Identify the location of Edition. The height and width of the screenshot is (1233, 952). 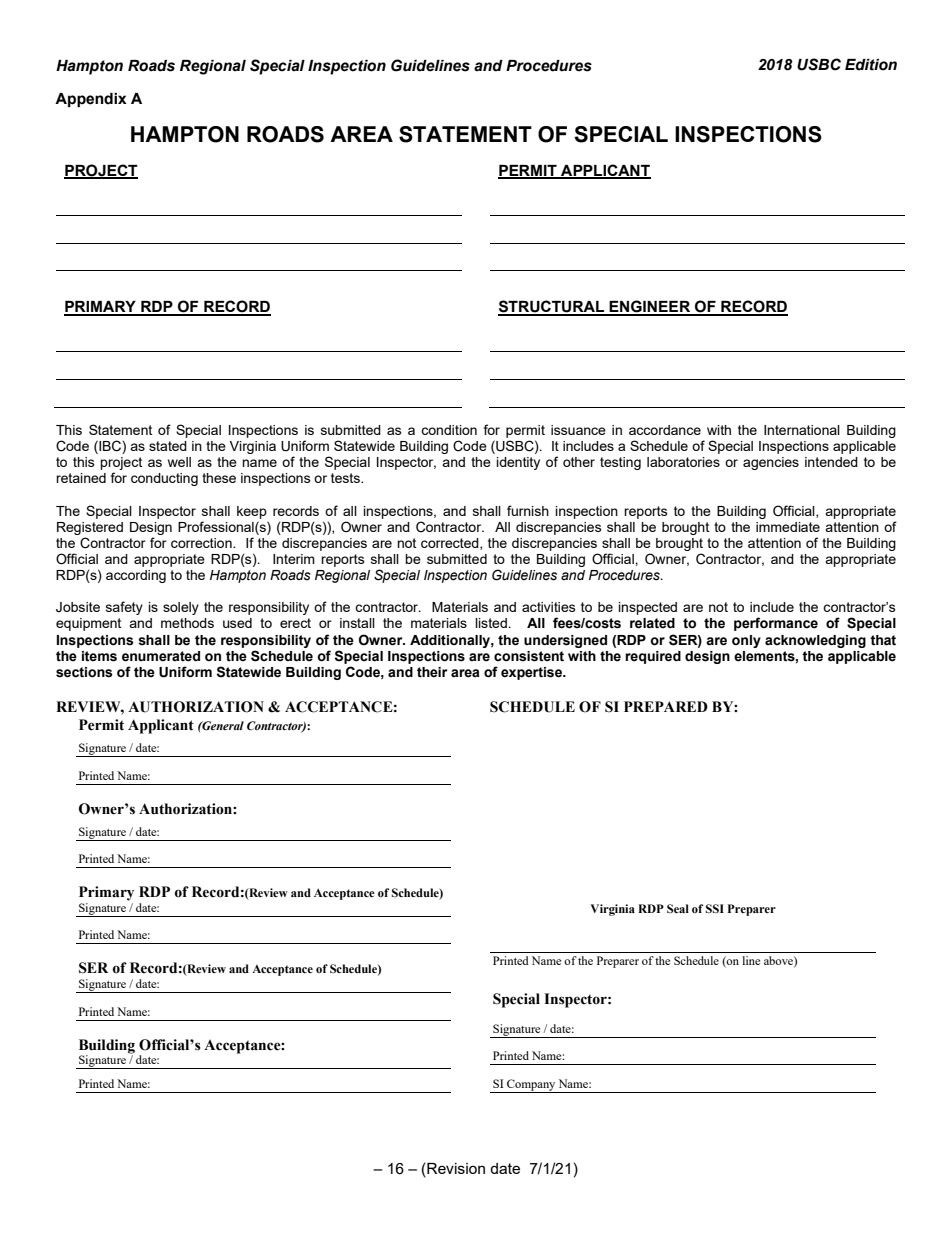
(871, 65).
